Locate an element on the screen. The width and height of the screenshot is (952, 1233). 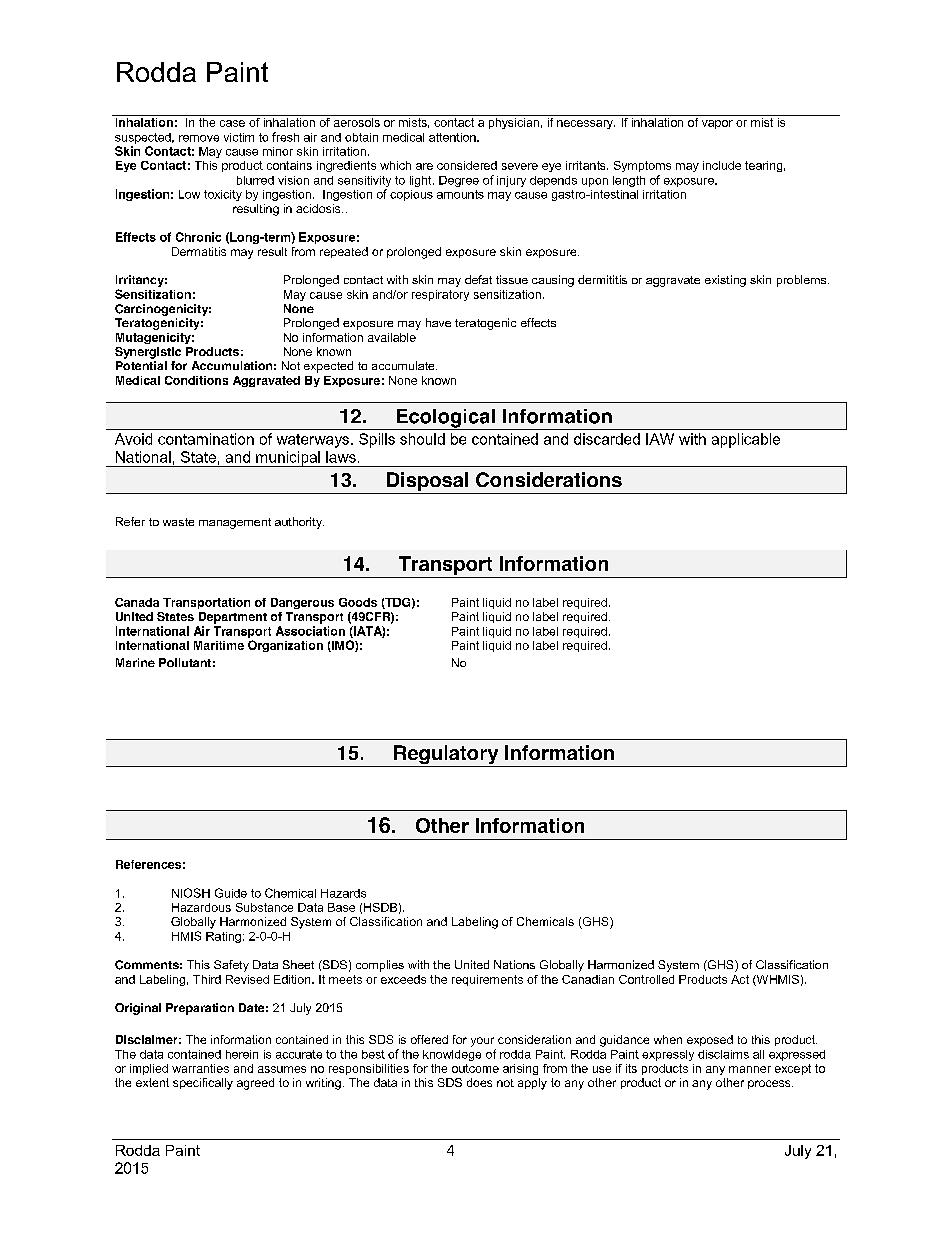
contamination is located at coordinates (206, 439).
